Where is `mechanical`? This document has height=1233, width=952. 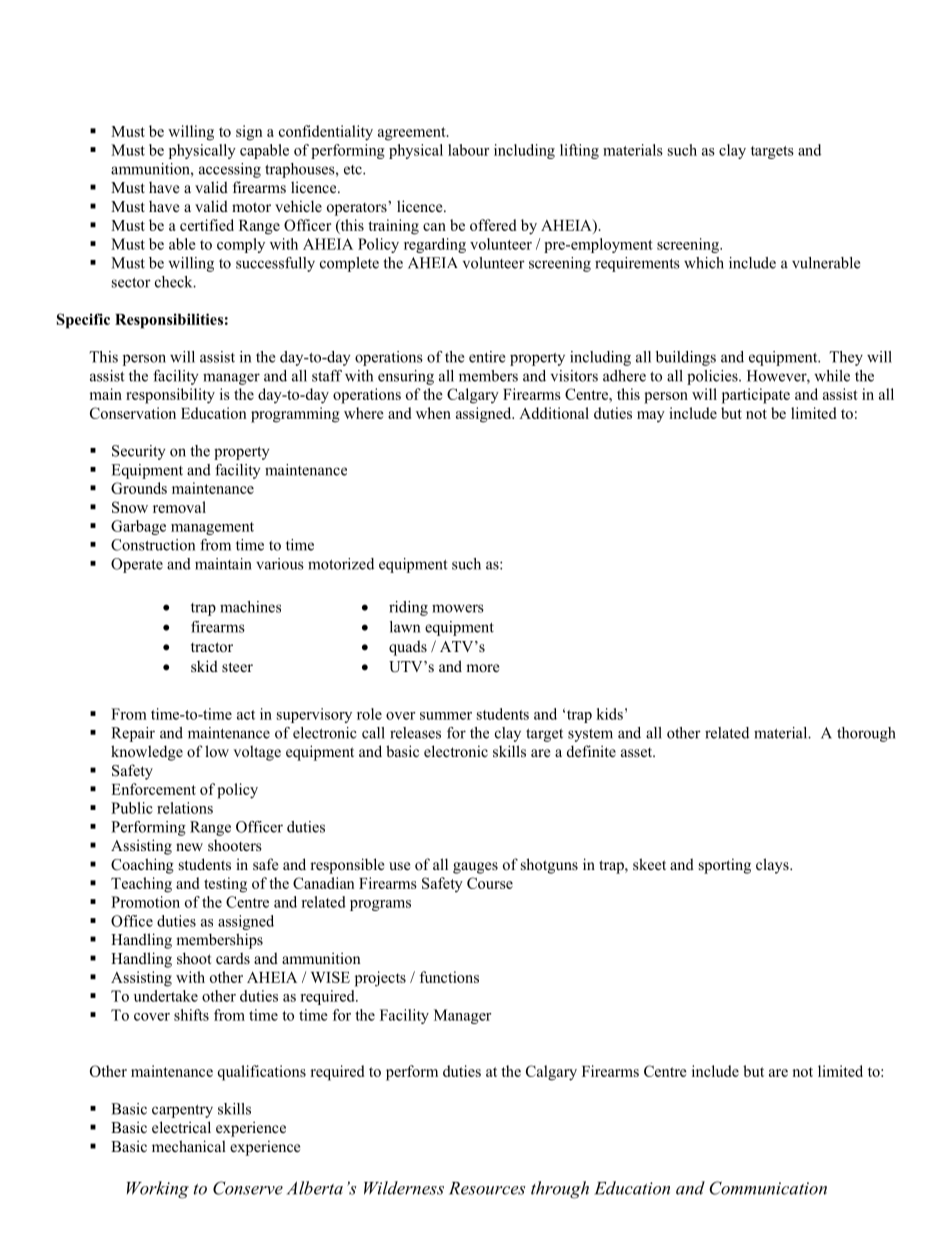 mechanical is located at coordinates (189, 1146).
